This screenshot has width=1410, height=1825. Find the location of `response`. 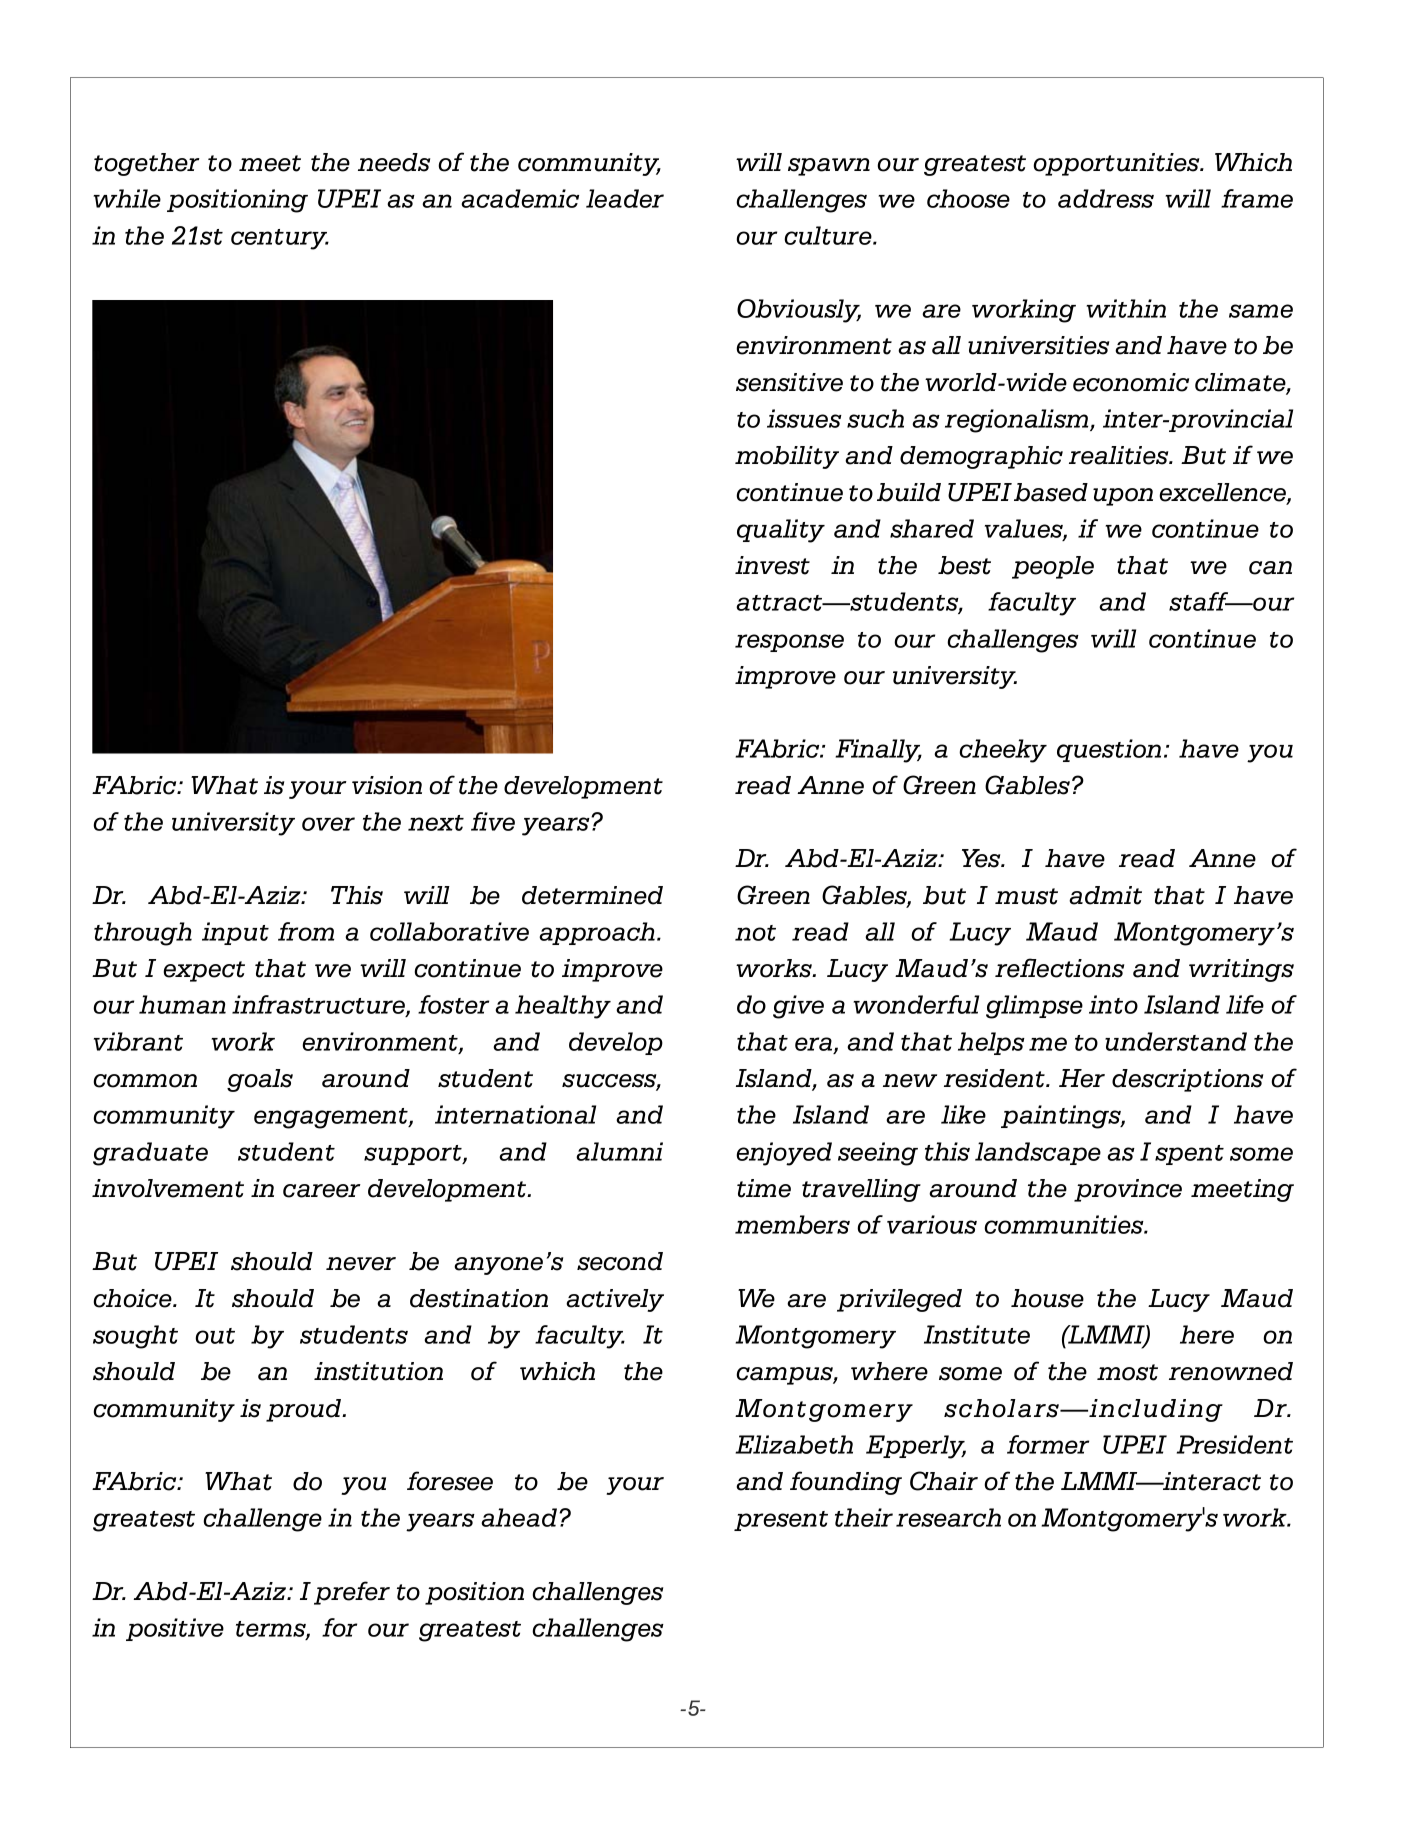

response is located at coordinates (789, 643).
